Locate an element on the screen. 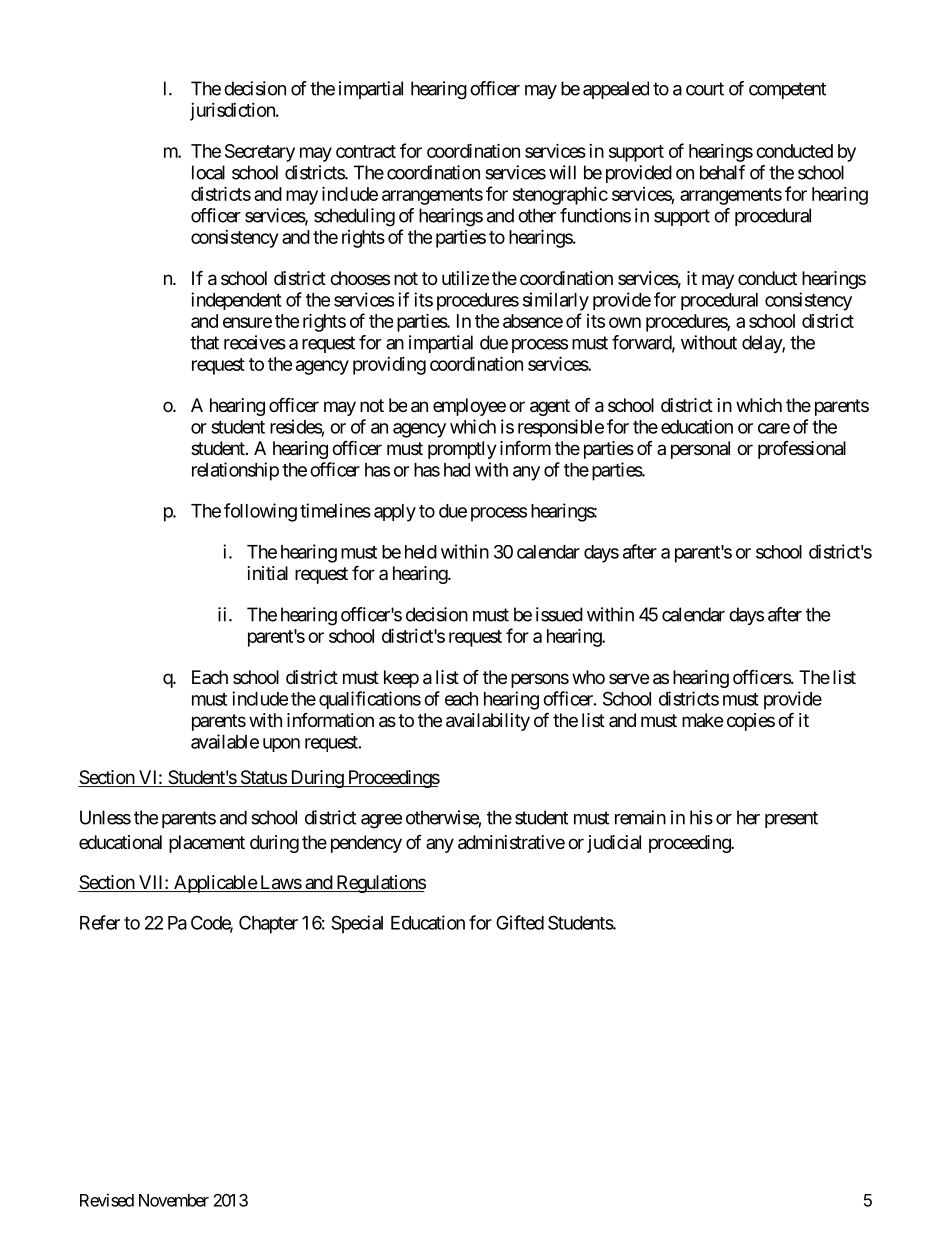 This screenshot has width=952, height=1233. jurisdiction is located at coordinates (233, 112).
